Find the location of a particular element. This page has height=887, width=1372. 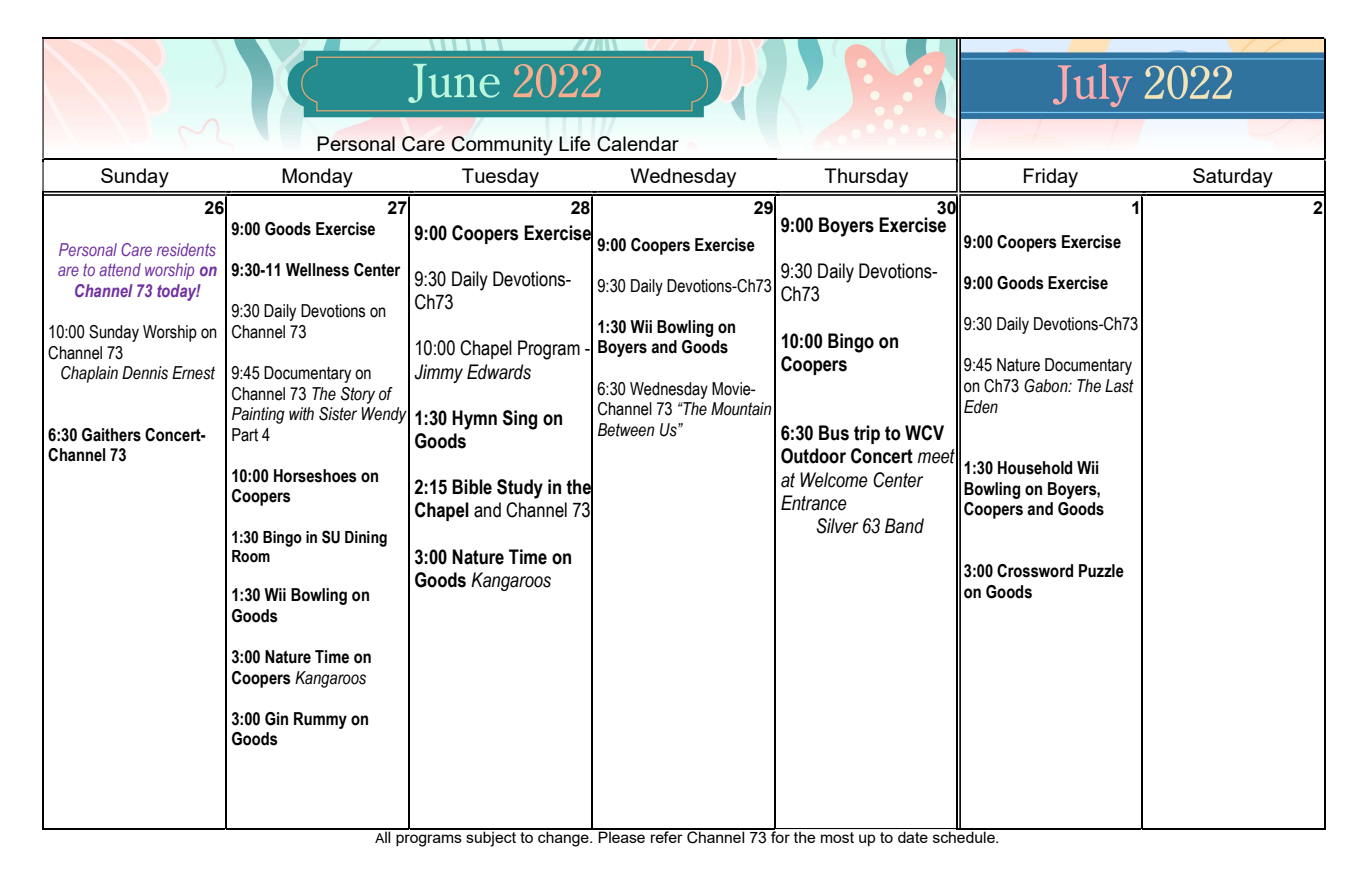

Monday is located at coordinates (317, 178).
